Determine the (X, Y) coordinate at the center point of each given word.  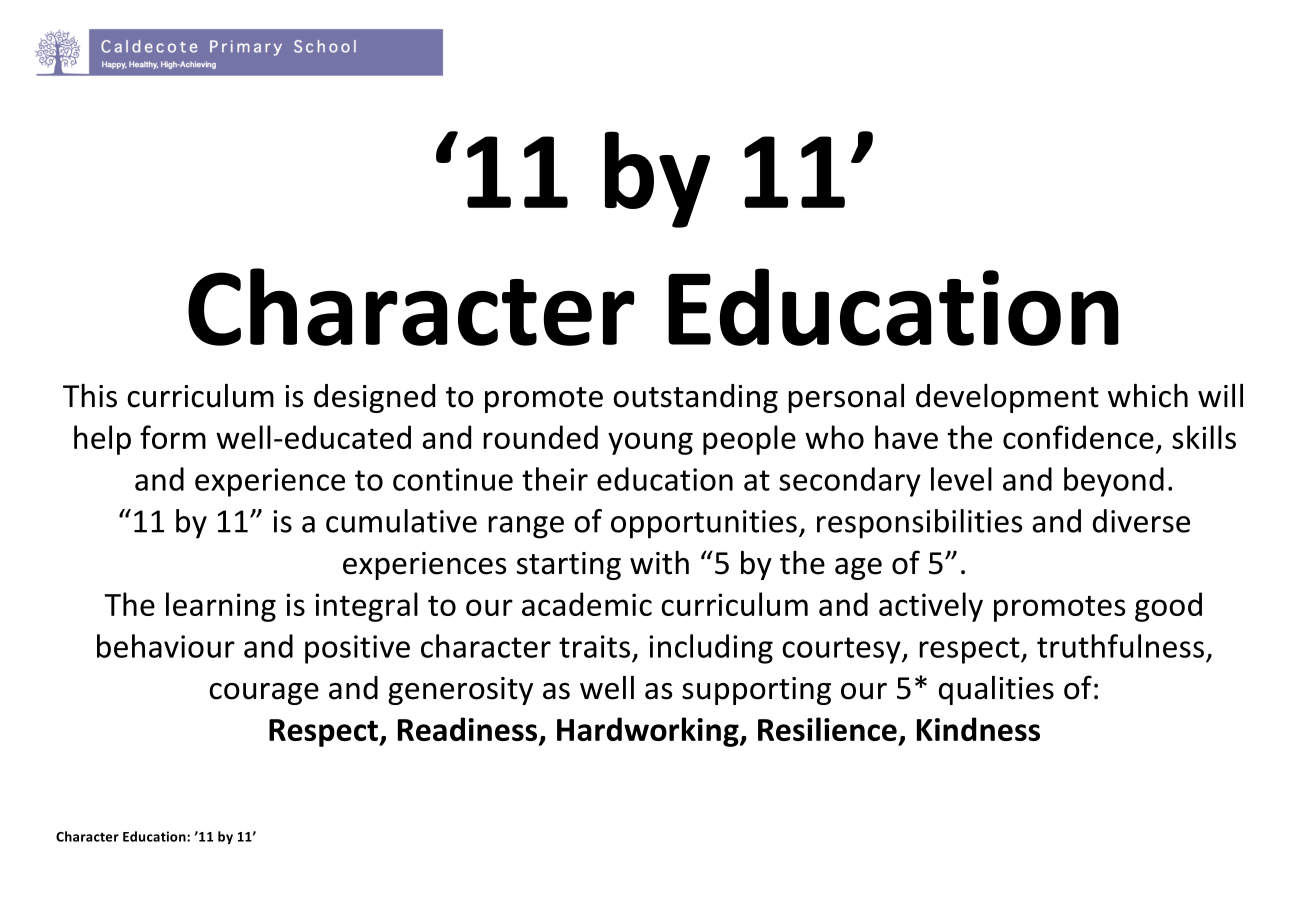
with (659, 563)
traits (594, 646)
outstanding (695, 398)
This (90, 396)
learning (221, 607)
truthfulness (1120, 646)
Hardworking (649, 732)
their (555, 479)
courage (264, 694)
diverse (1141, 521)
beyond (1114, 482)
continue (453, 479)
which (1148, 396)
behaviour (166, 646)
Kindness (978, 729)
